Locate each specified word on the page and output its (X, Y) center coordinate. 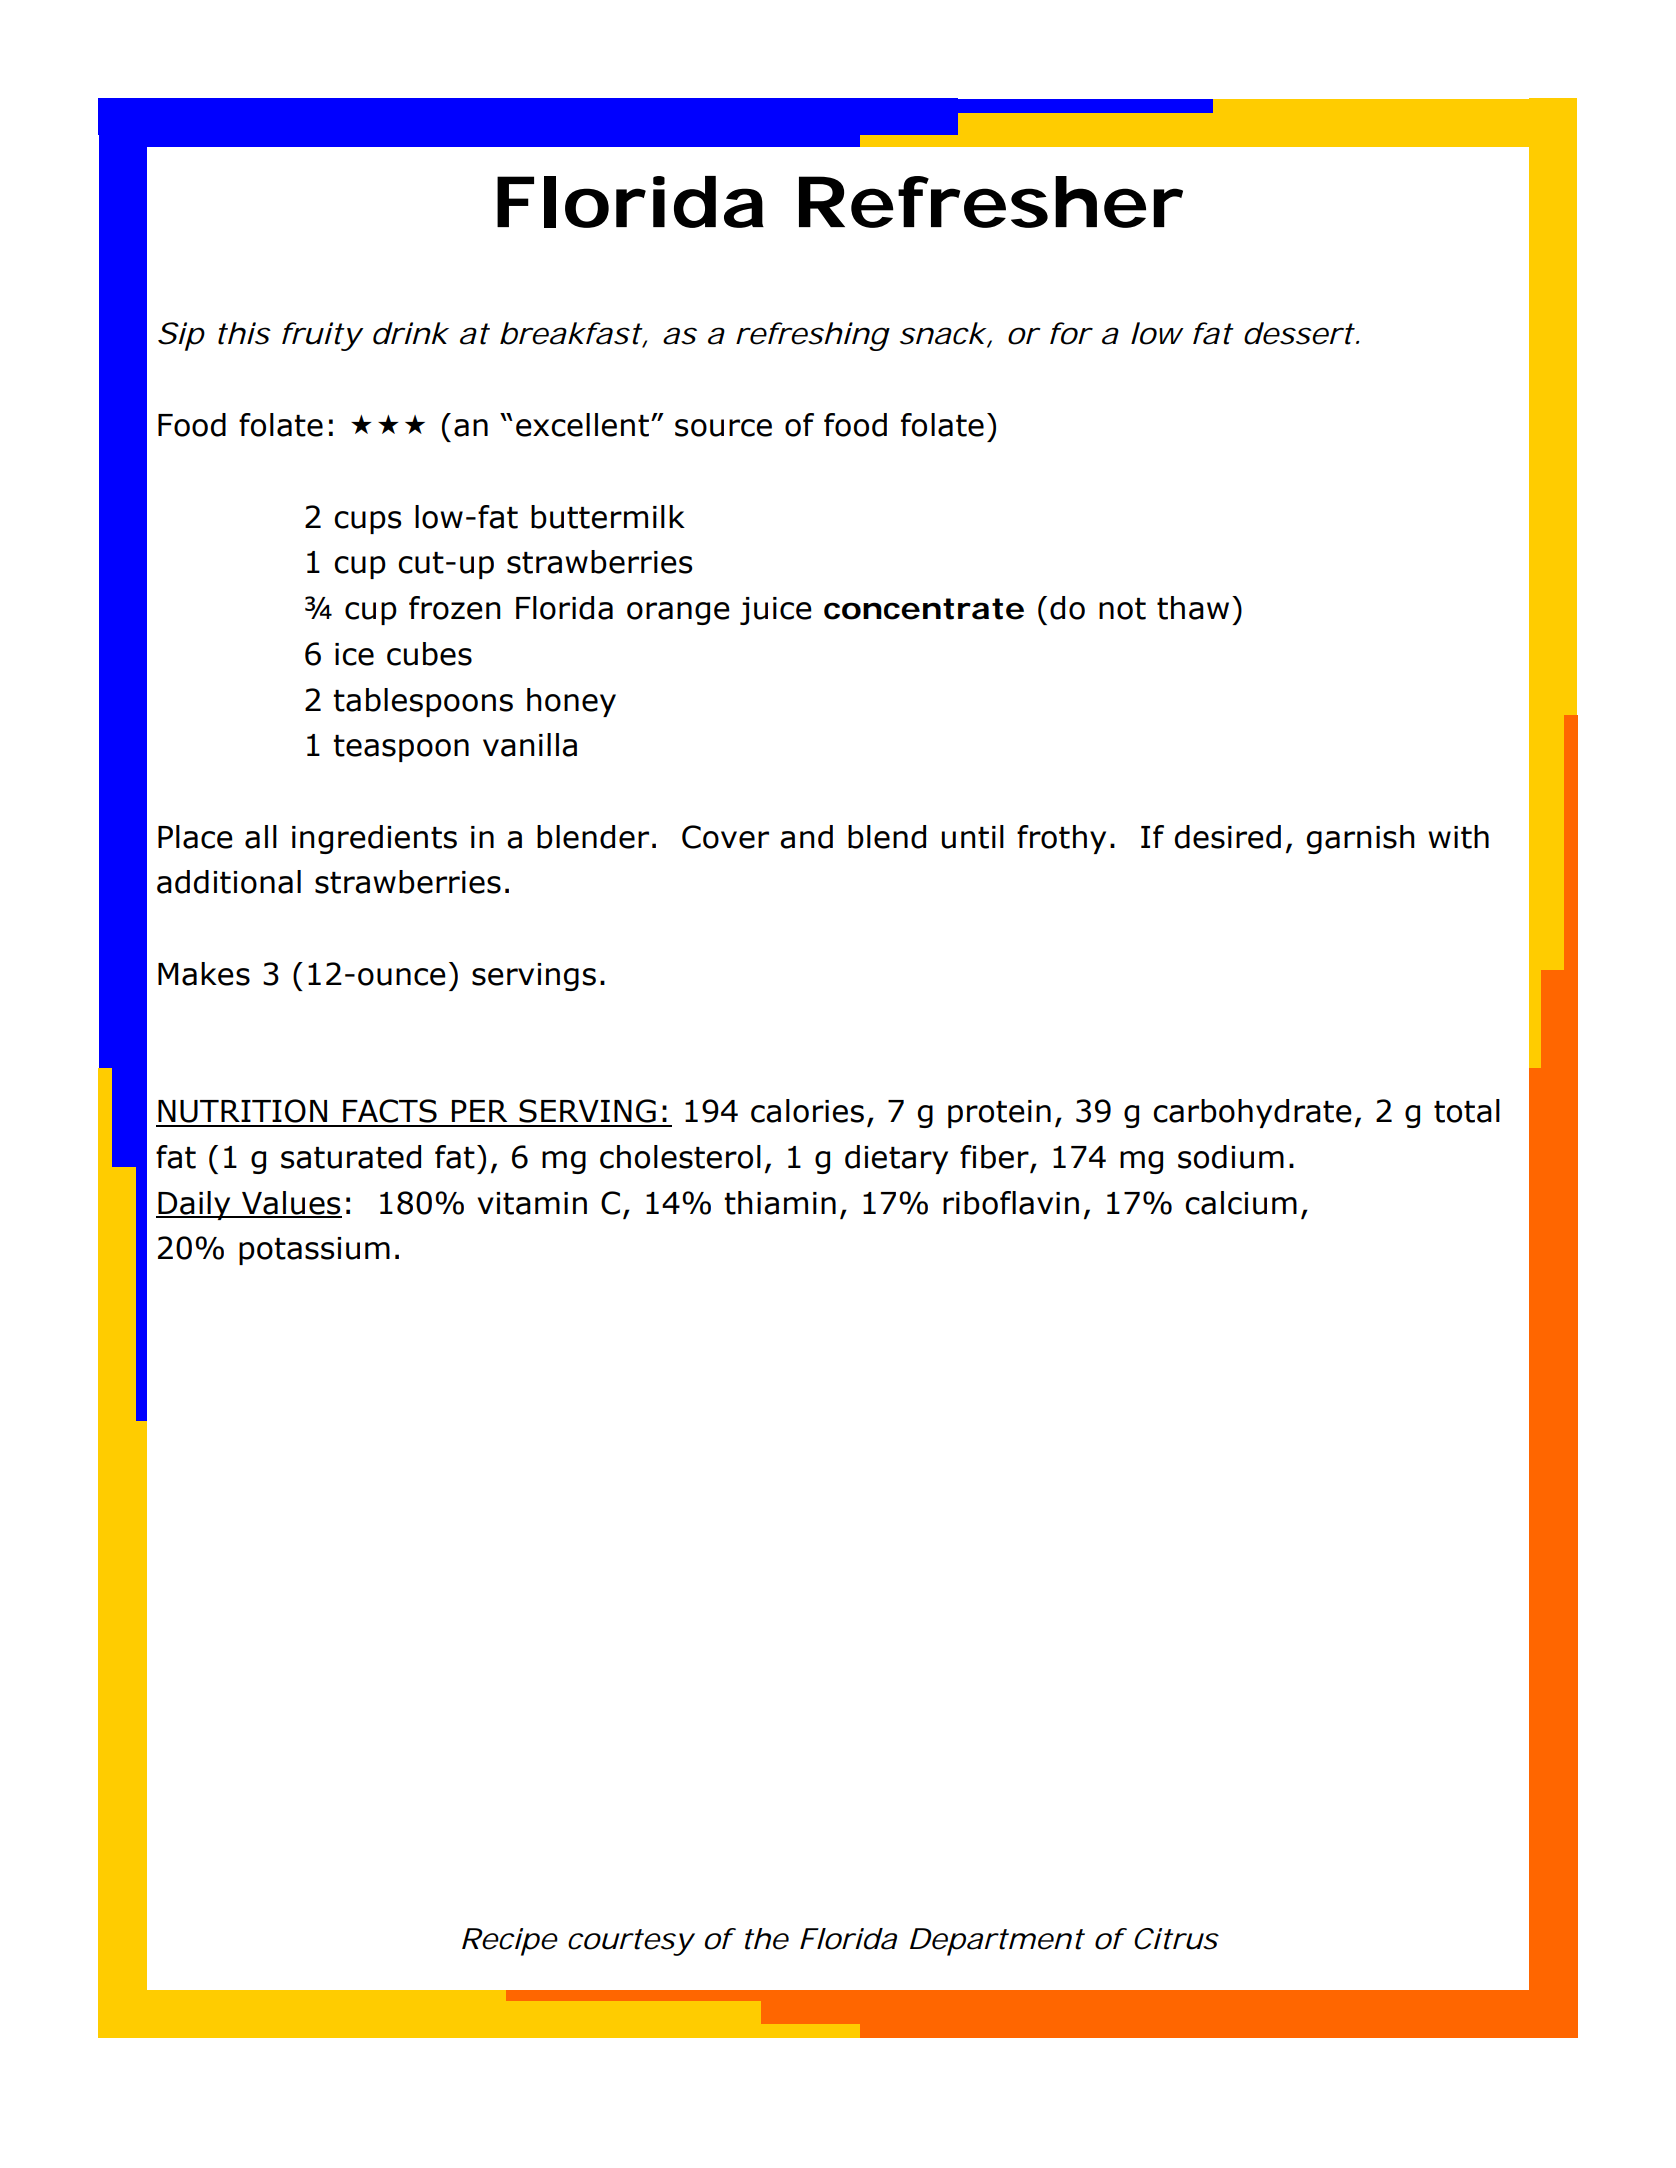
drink (410, 333)
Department (997, 1942)
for (1070, 333)
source (723, 428)
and (806, 837)
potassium (314, 1251)
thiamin (780, 1203)
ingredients (374, 839)
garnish (1360, 839)
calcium (1241, 1203)
